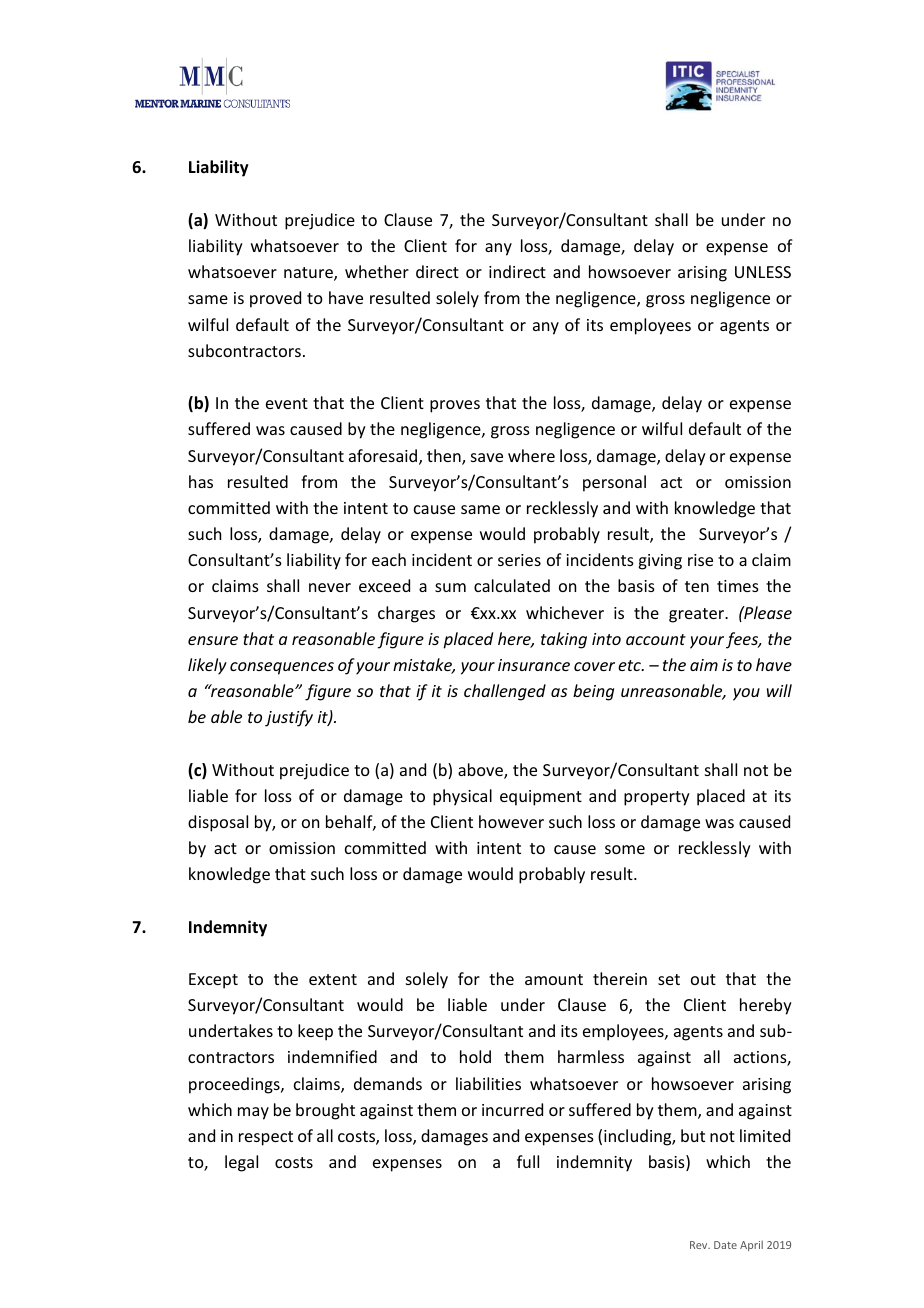 The height and width of the page is (1308, 924). Describe the element at coordinates (201, 481) in the page. I see `has` at that location.
